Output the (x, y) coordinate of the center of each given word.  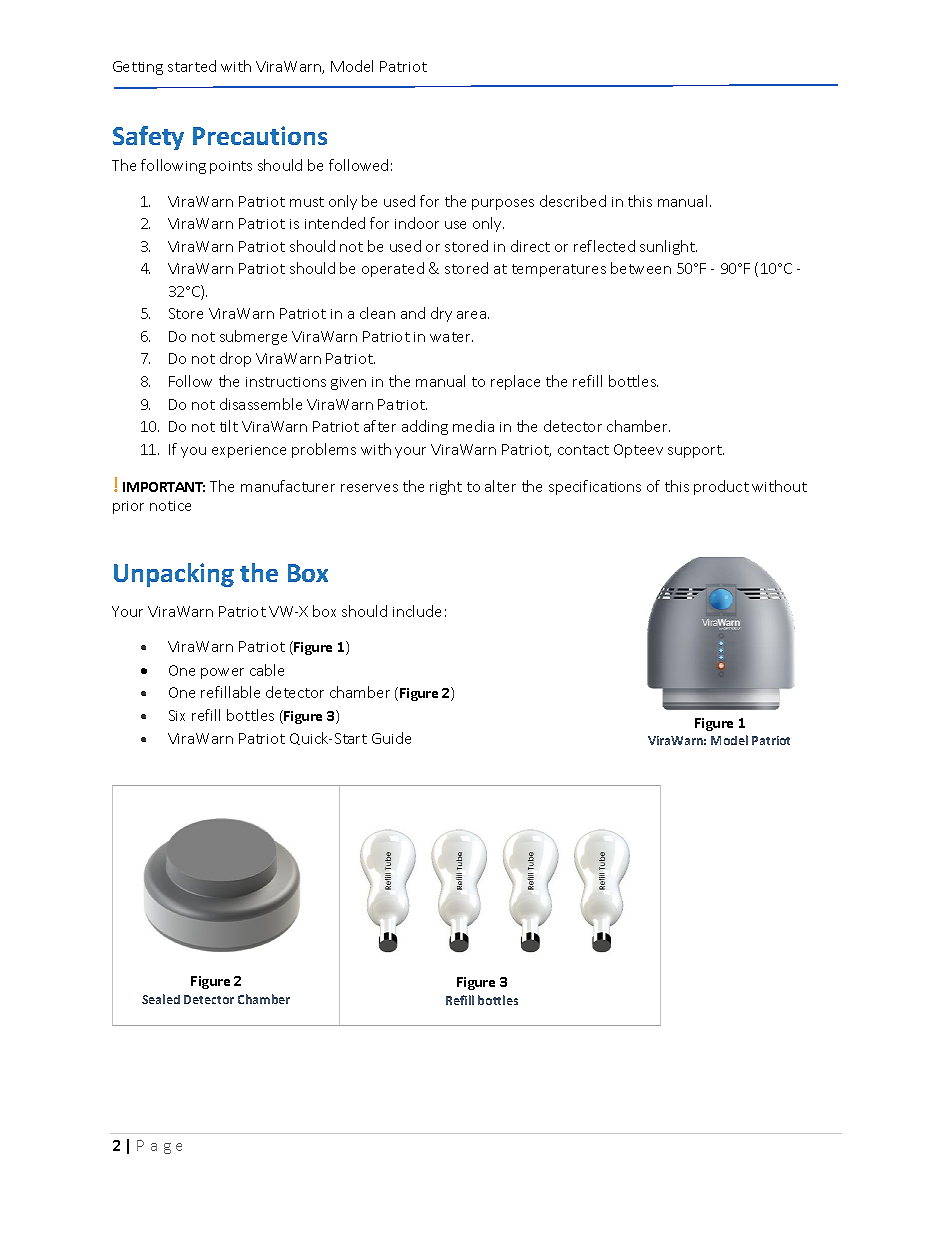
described (573, 201)
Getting (138, 68)
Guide (391, 738)
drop (235, 359)
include (417, 611)
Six (177, 715)
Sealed (161, 999)
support (696, 451)
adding (425, 427)
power (222, 673)
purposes (503, 204)
